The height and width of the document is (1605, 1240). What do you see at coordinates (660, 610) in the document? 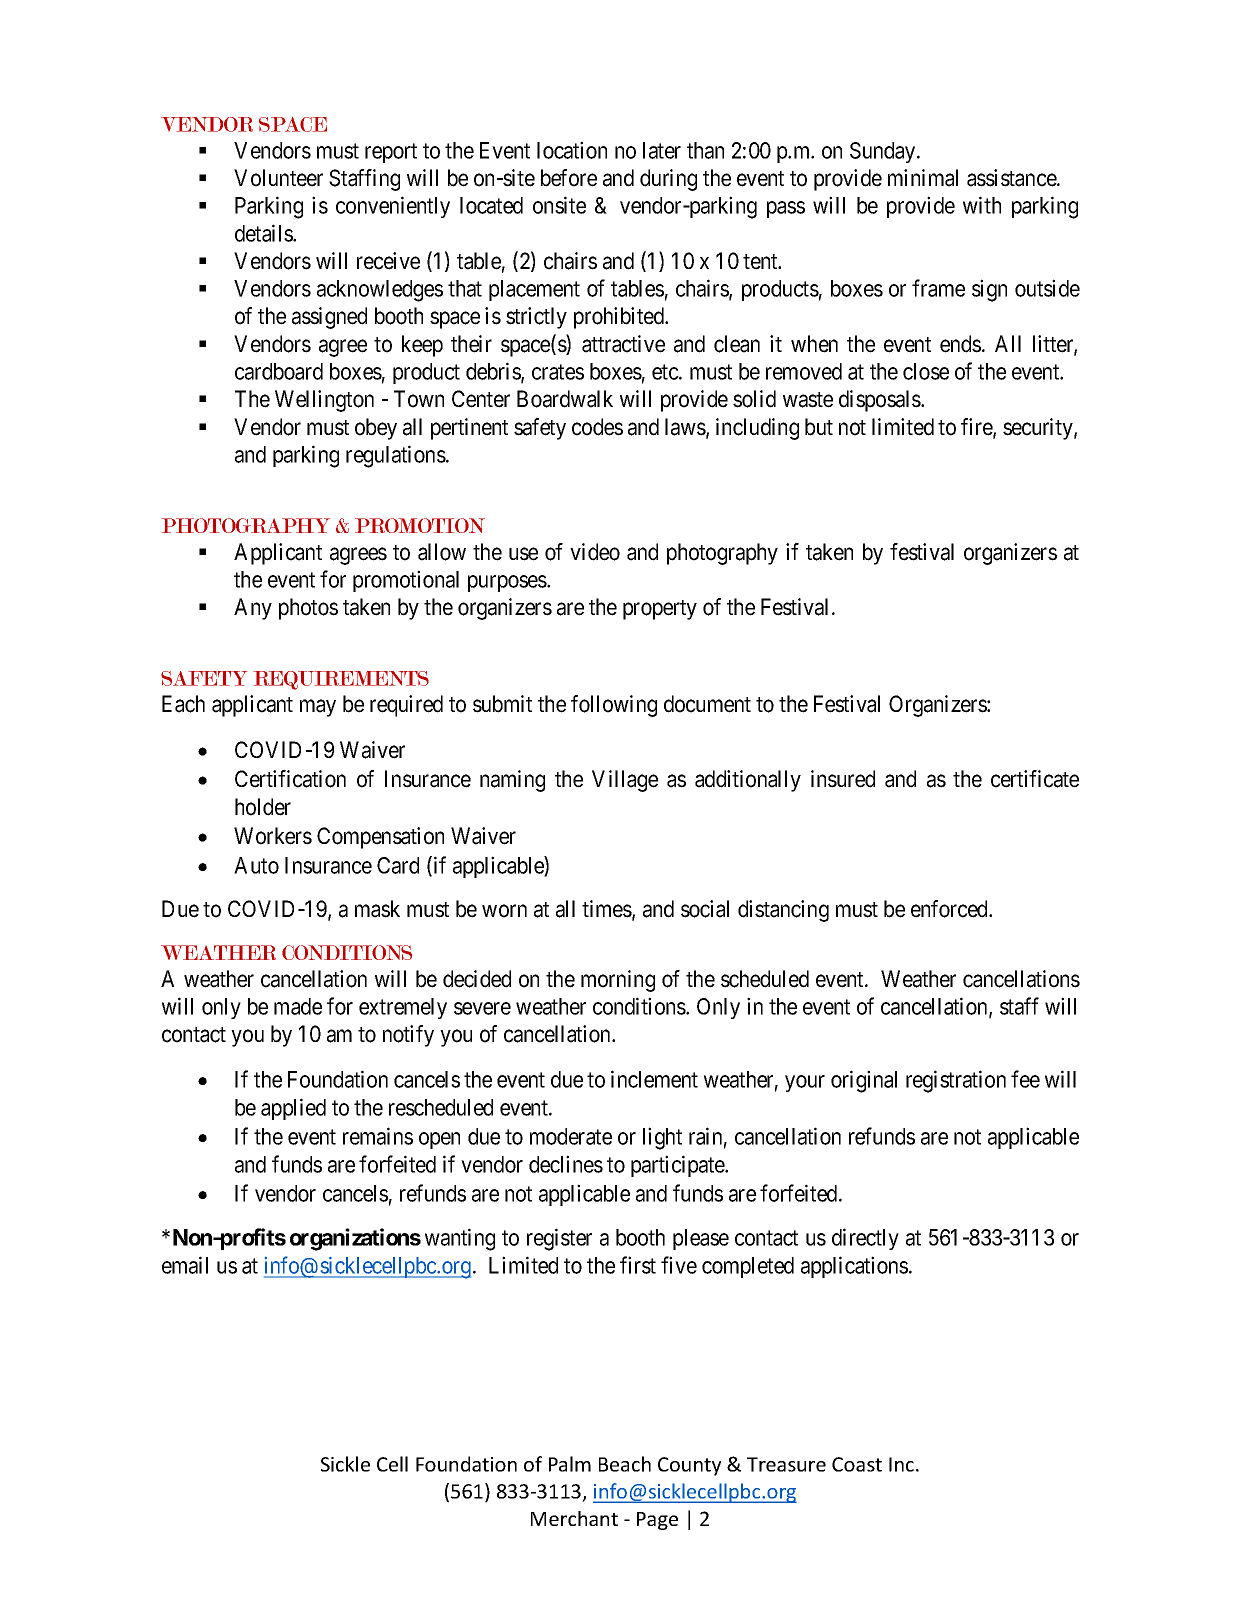
I see `property` at bounding box center [660, 610].
